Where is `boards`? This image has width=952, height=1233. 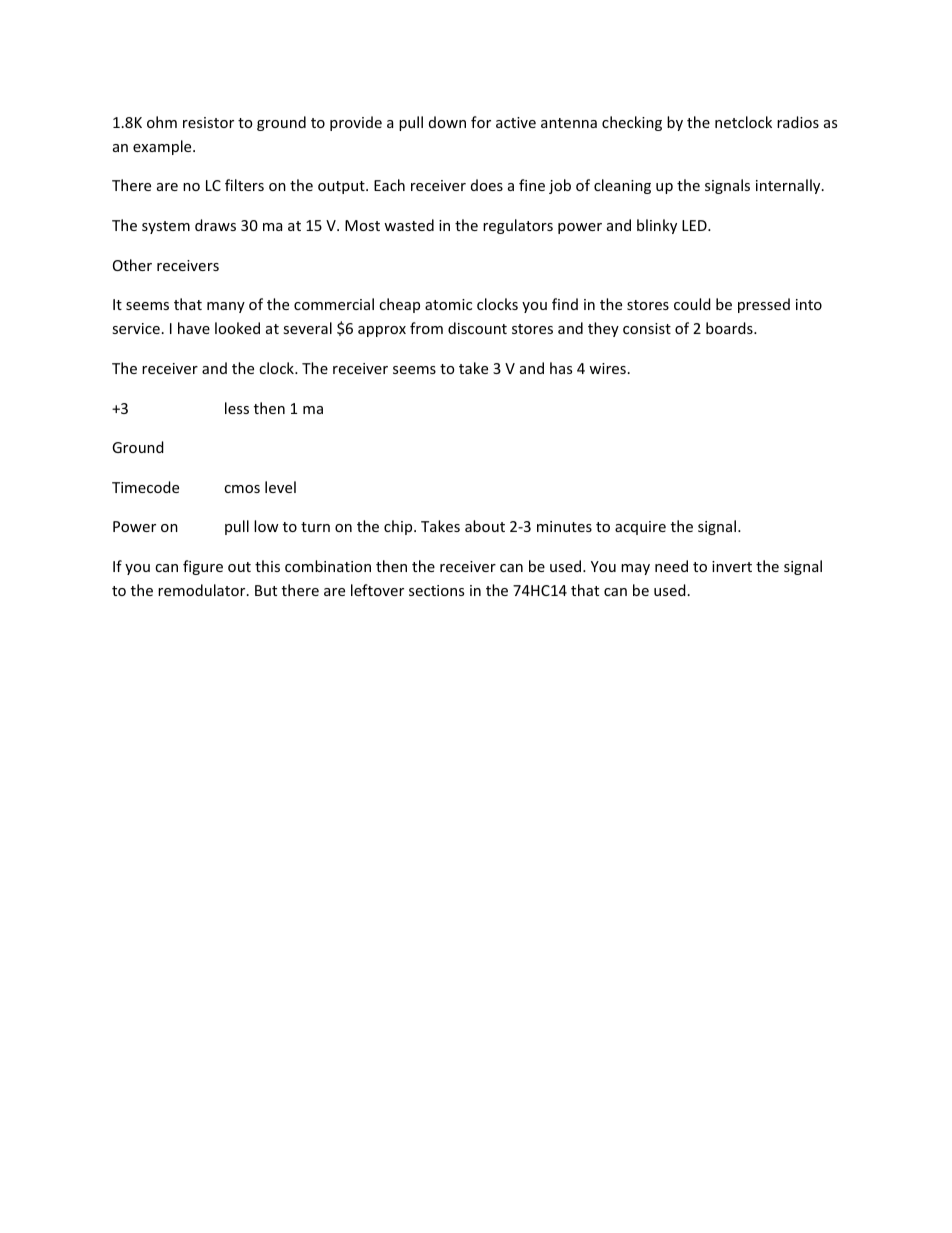
boards is located at coordinates (730, 328).
